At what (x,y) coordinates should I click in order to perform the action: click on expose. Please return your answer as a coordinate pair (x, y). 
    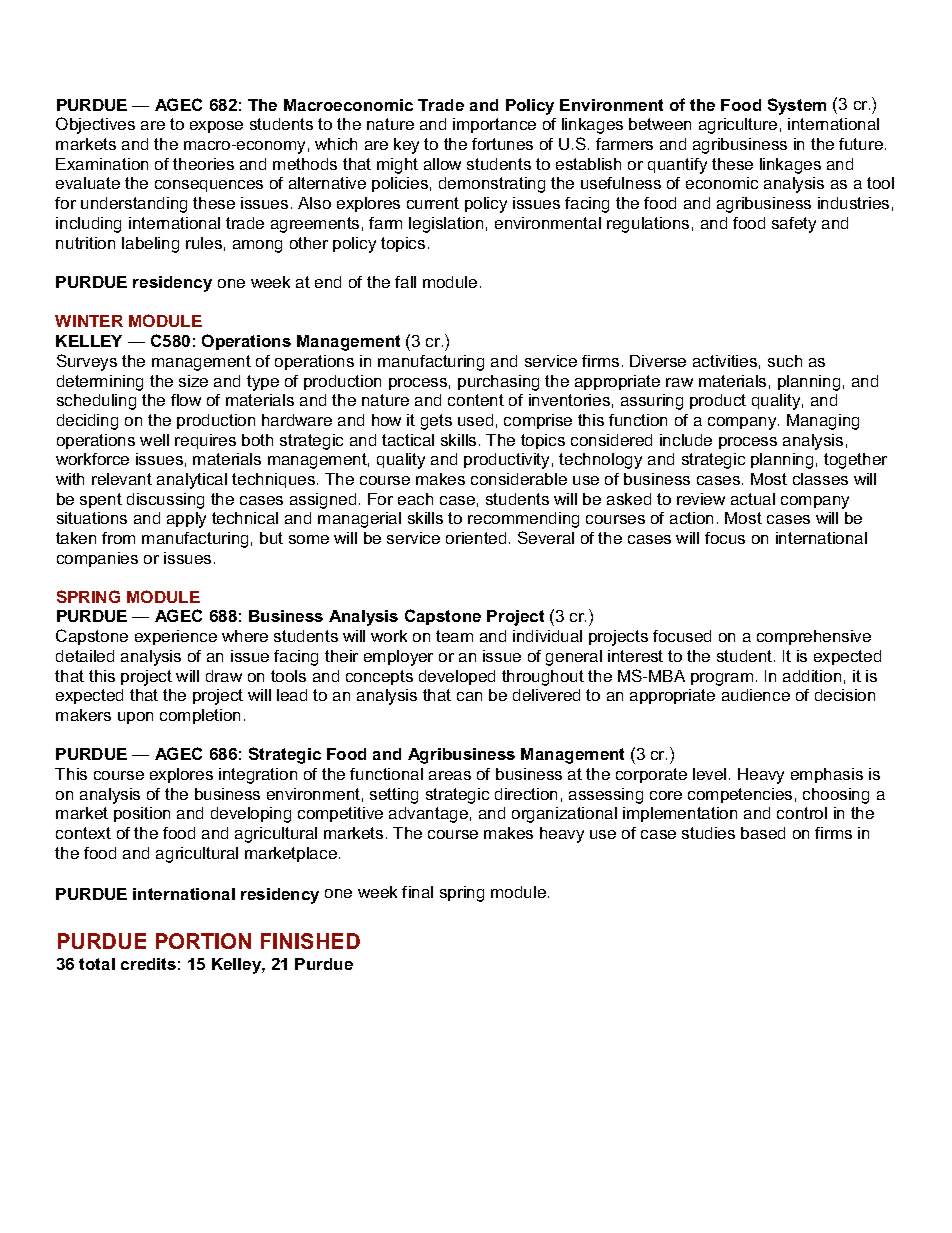
    Looking at the image, I should click on (216, 127).
